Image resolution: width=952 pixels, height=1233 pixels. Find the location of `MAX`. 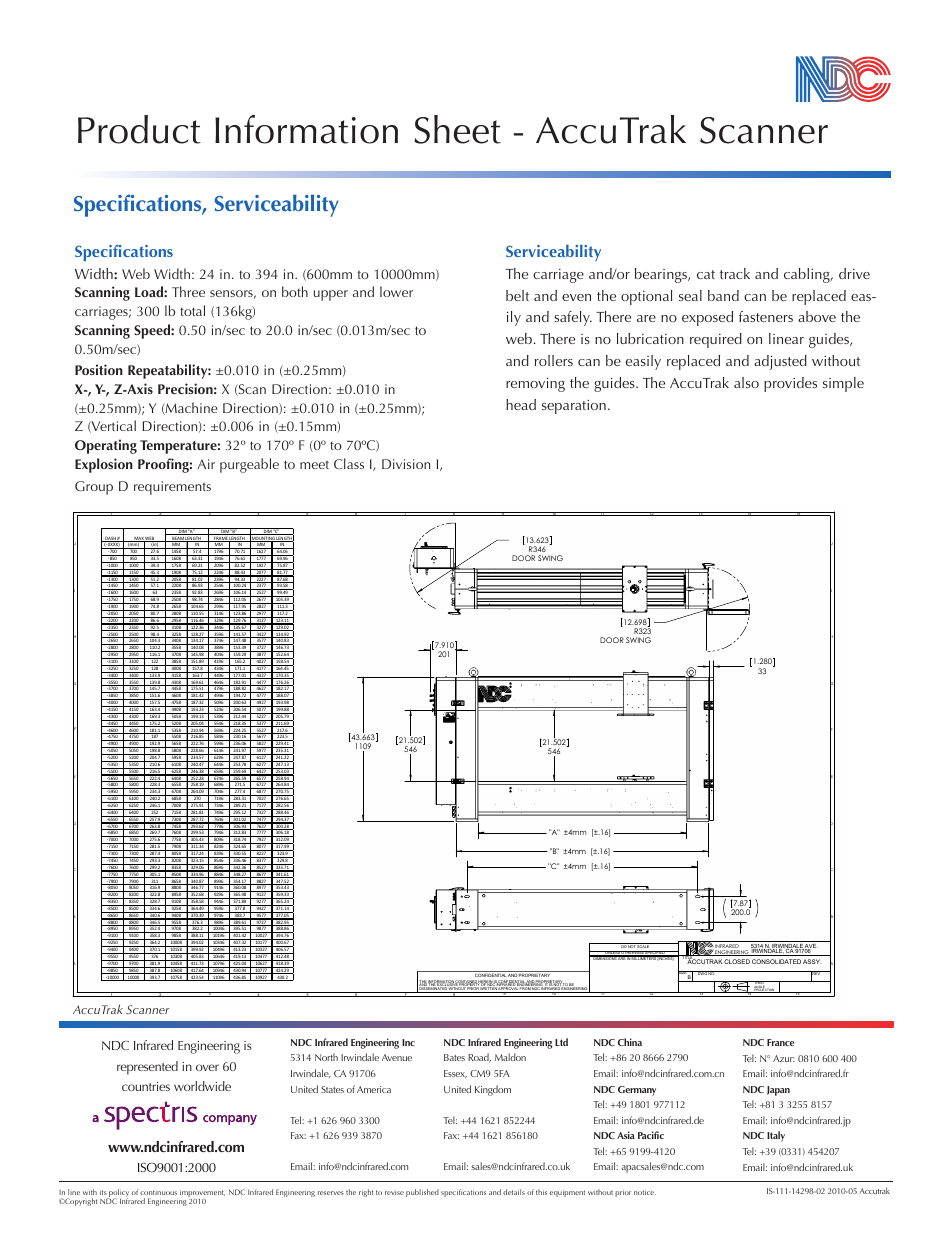

MAX is located at coordinates (138, 539).
